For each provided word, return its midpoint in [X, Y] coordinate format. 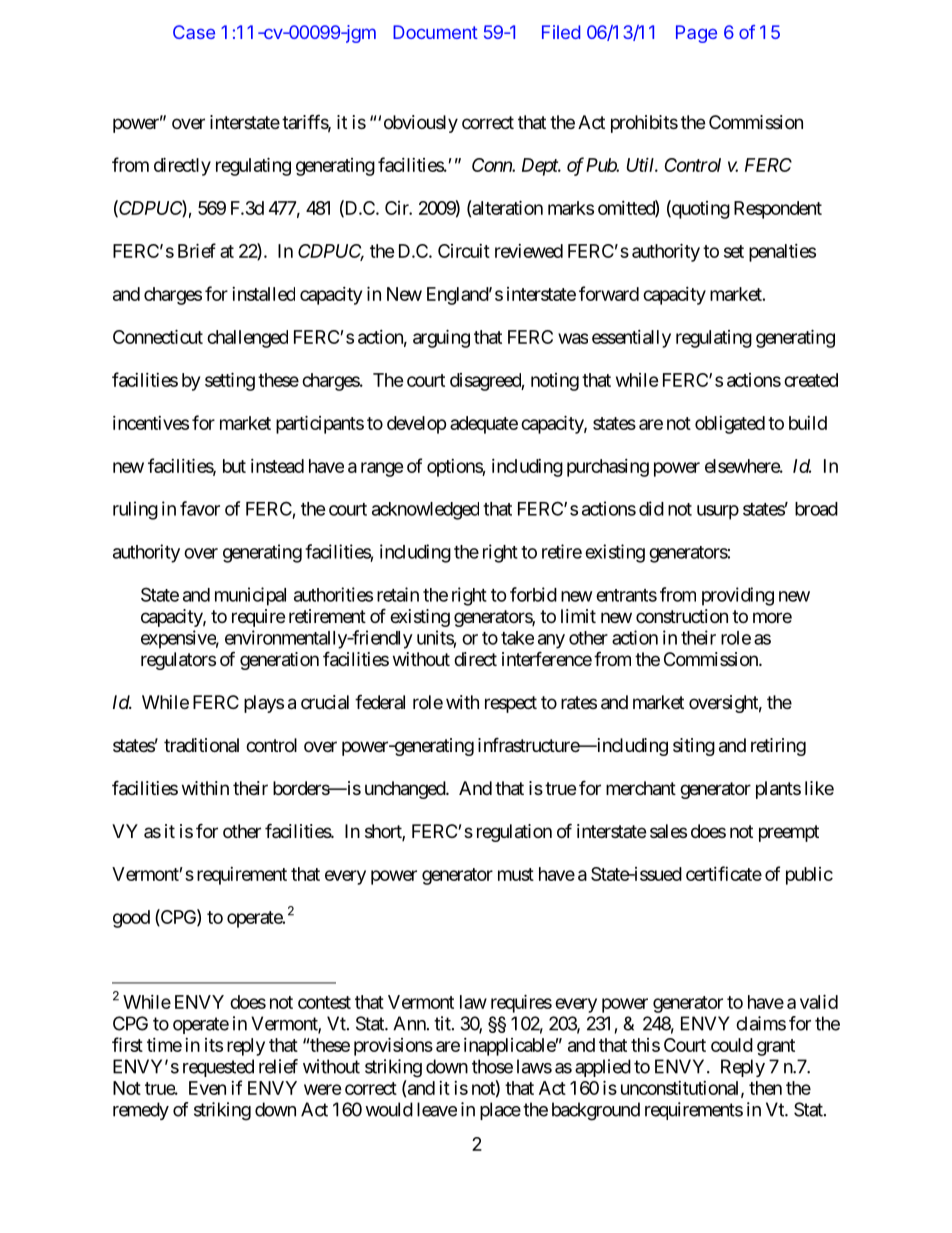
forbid [533, 594]
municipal [250, 596]
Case [194, 32]
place [500, 1111]
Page [696, 34]
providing [738, 596]
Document [435, 32]
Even [207, 1088]
